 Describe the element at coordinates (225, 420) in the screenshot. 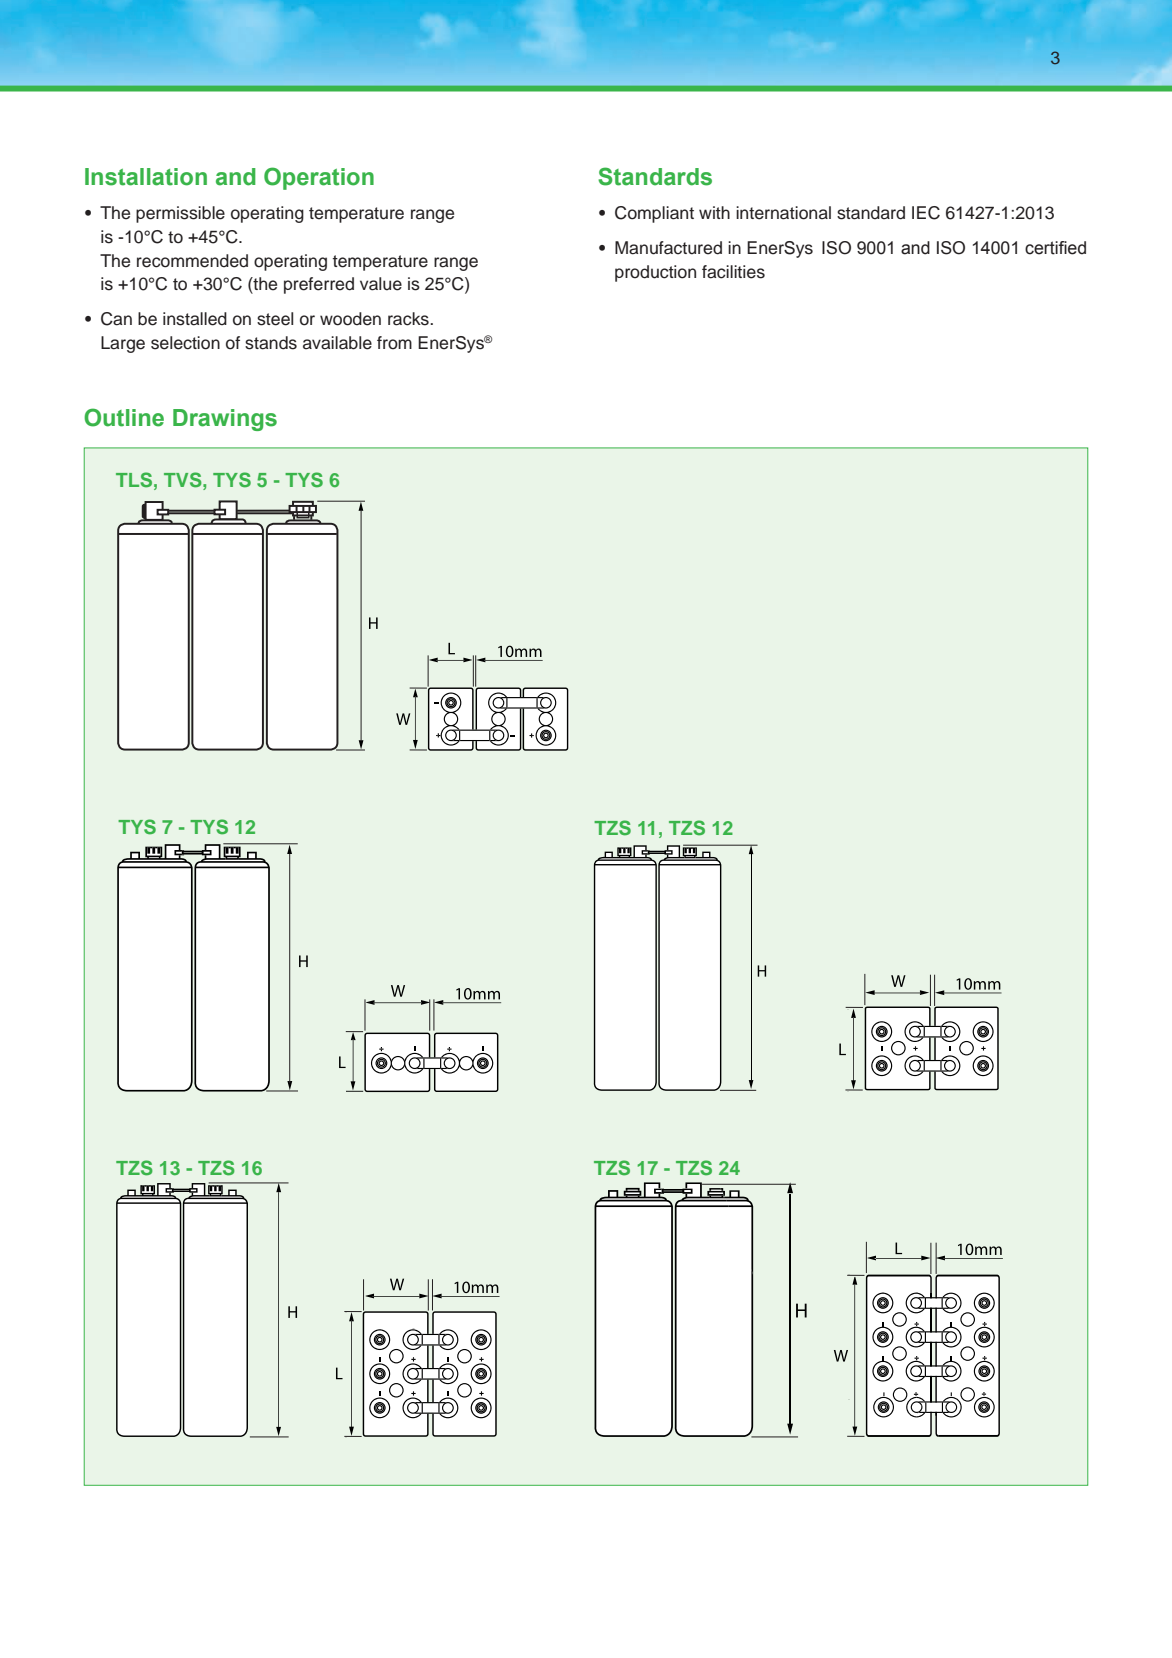

I see `Drawings` at that location.
